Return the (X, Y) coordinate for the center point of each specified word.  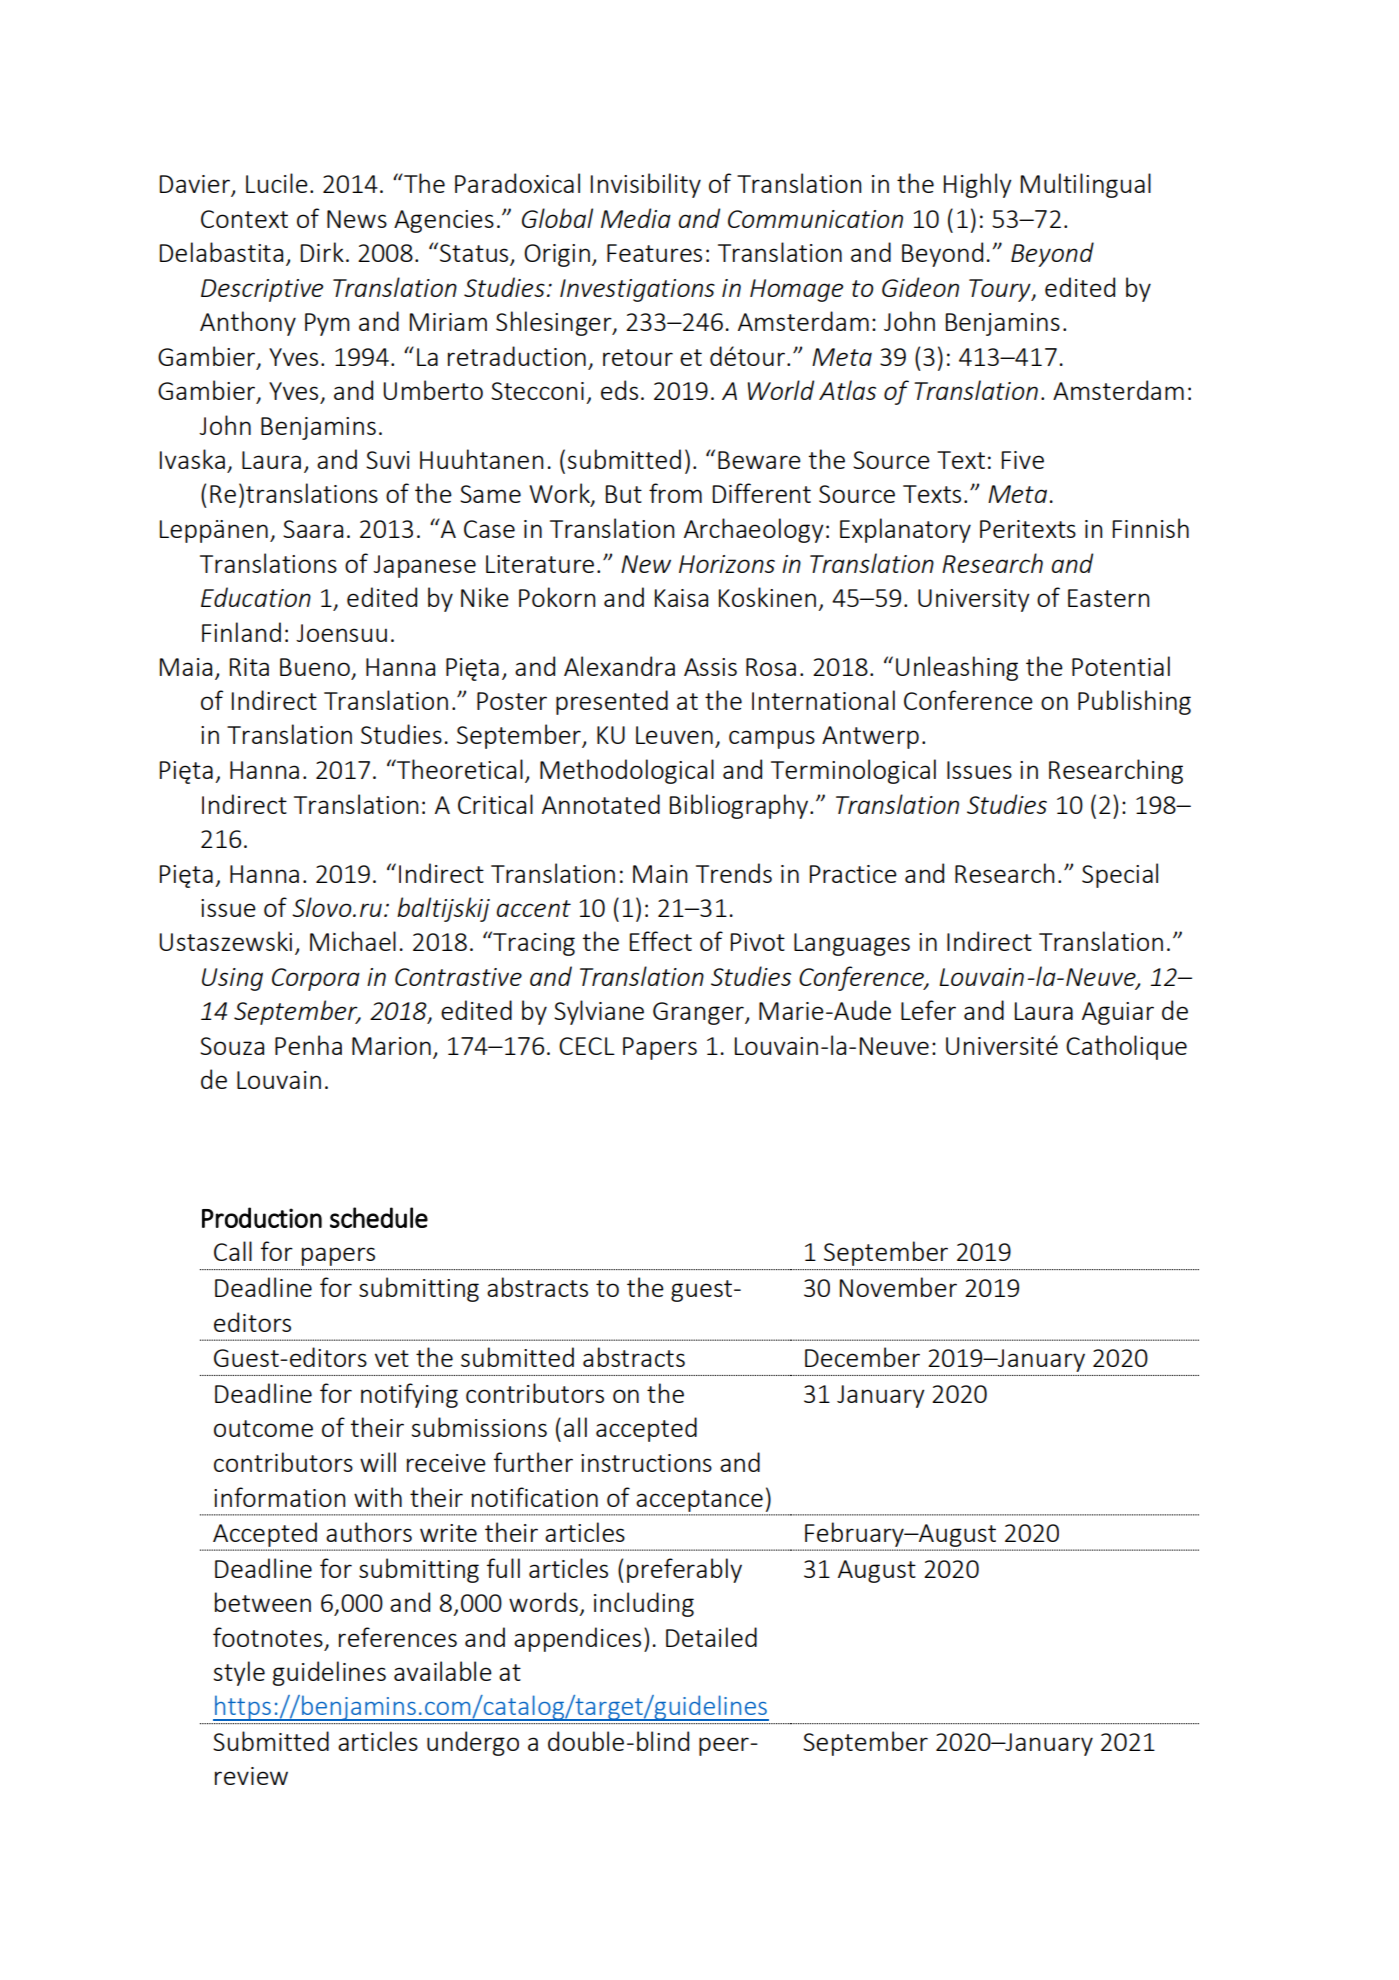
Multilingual (1086, 185)
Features (654, 253)
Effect (661, 941)
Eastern (1108, 598)
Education (256, 597)
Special (1120, 875)
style (239, 1673)
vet (392, 1358)
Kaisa (681, 598)
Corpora (316, 979)
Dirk (322, 252)
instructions (646, 1463)
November (898, 1287)
